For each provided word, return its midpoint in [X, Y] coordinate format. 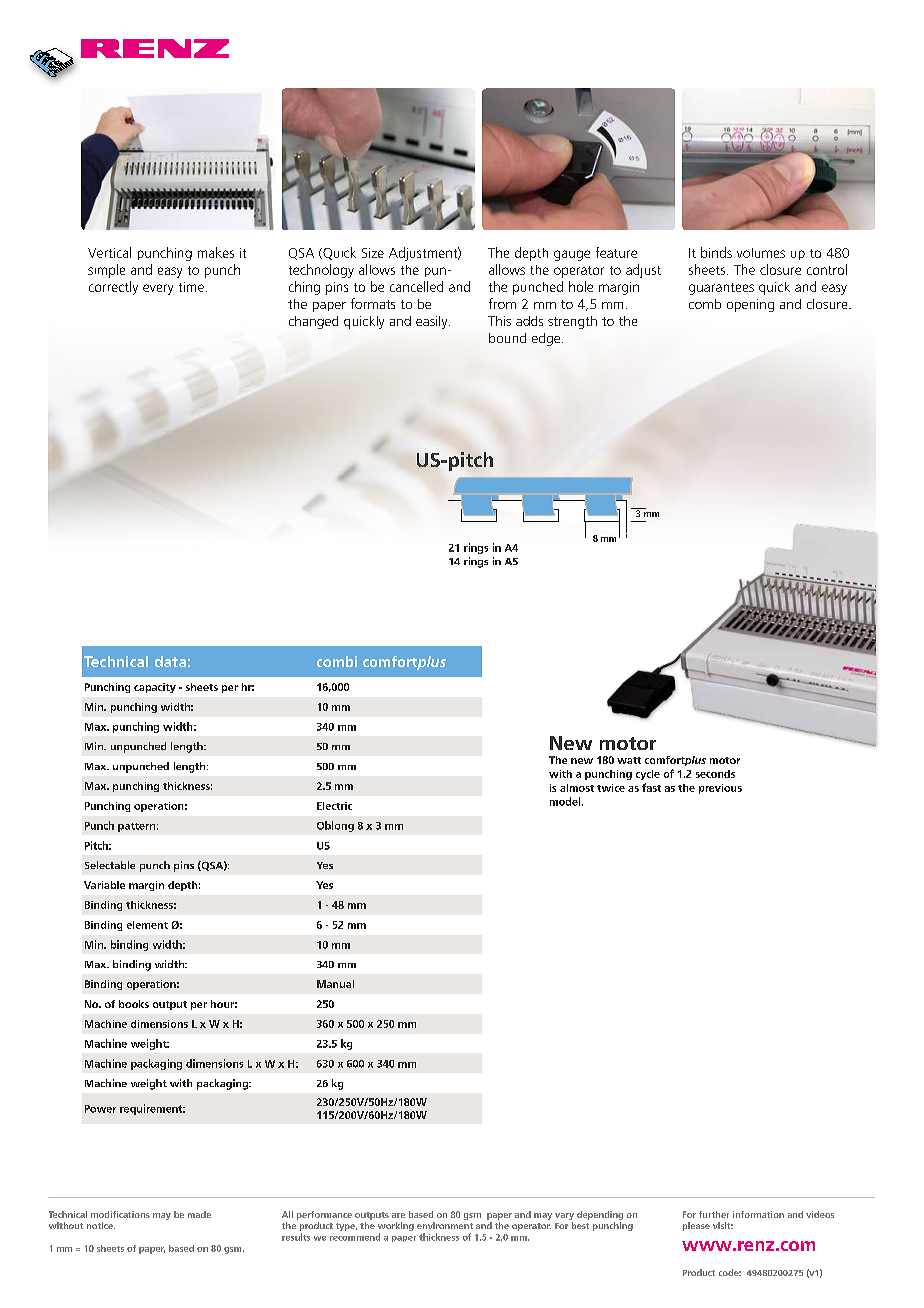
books [134, 1004]
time [191, 287]
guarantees [721, 289]
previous [720, 789]
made [199, 1214]
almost [577, 788]
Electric [334, 806]
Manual [335, 984]
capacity [155, 688]
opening [750, 305]
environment [445, 1225]
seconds [715, 774]
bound [507, 338]
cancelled [416, 286]
